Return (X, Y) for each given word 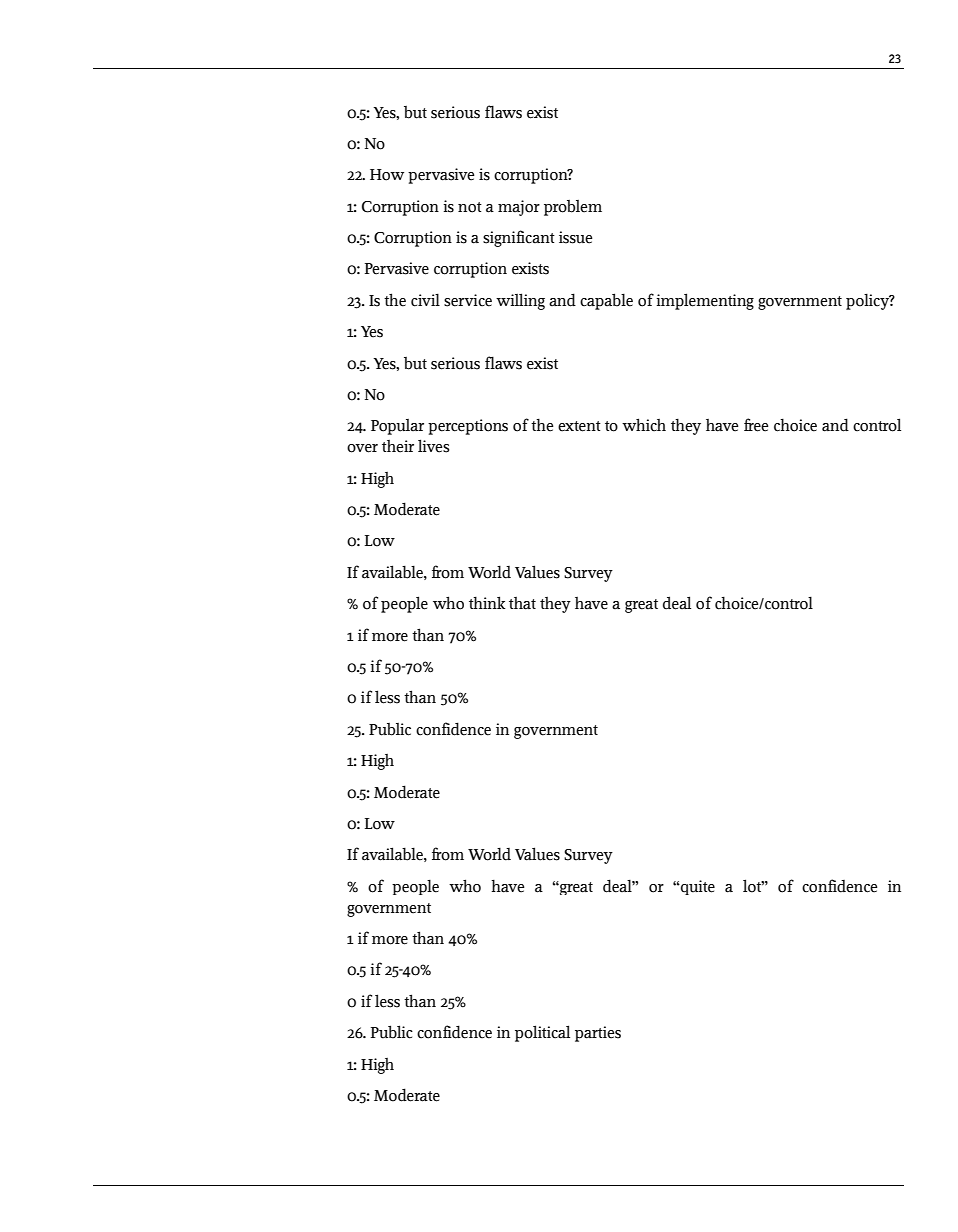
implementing (705, 301)
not (470, 207)
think (487, 602)
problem (573, 208)
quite (697, 887)
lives (434, 446)
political (542, 1033)
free (756, 425)
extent (579, 426)
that (522, 603)
